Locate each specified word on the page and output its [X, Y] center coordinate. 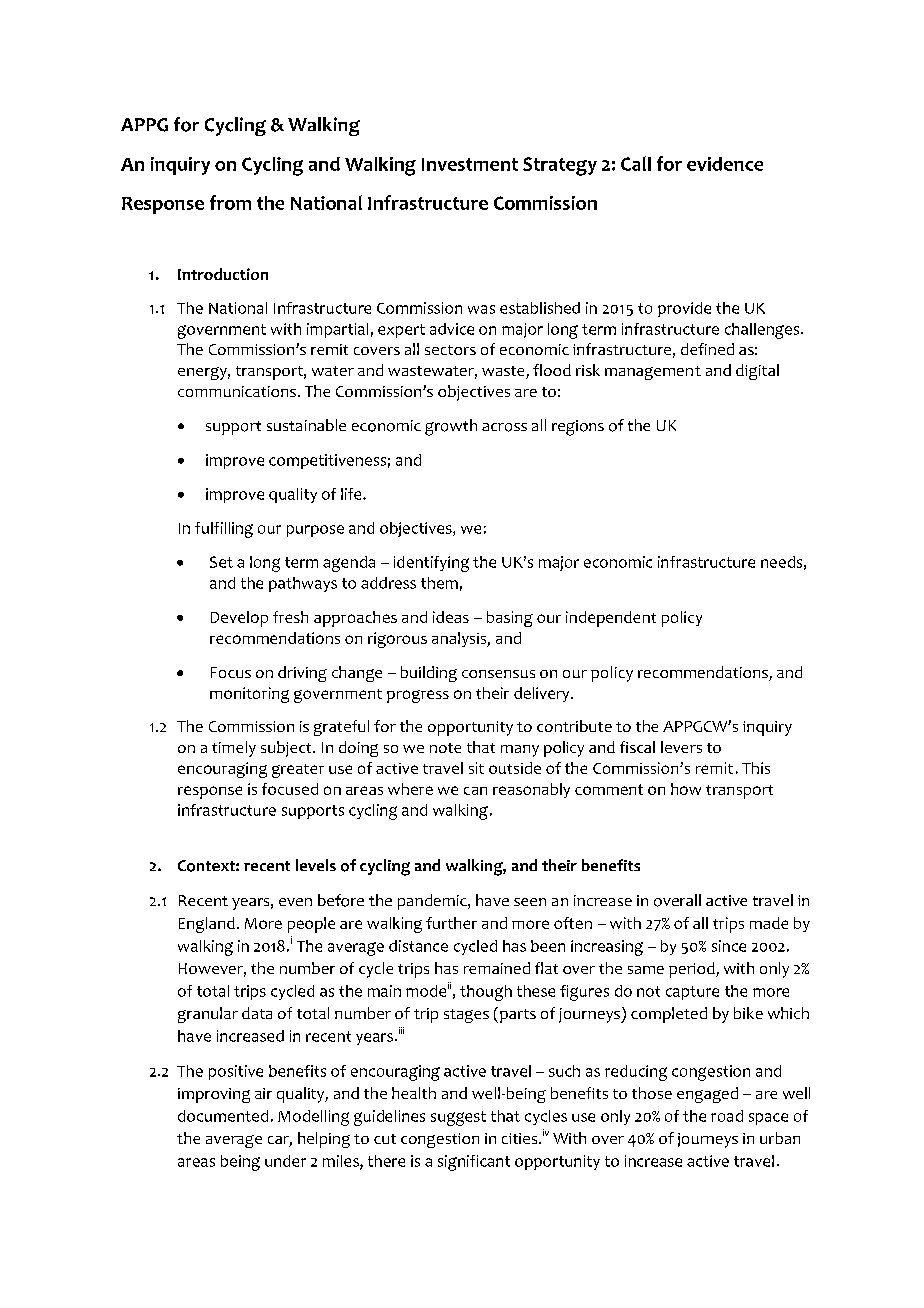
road [727, 1116]
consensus [498, 674]
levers [681, 747]
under [285, 1161]
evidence [725, 164]
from [230, 202]
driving [302, 674]
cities [521, 1138]
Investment [470, 164]
